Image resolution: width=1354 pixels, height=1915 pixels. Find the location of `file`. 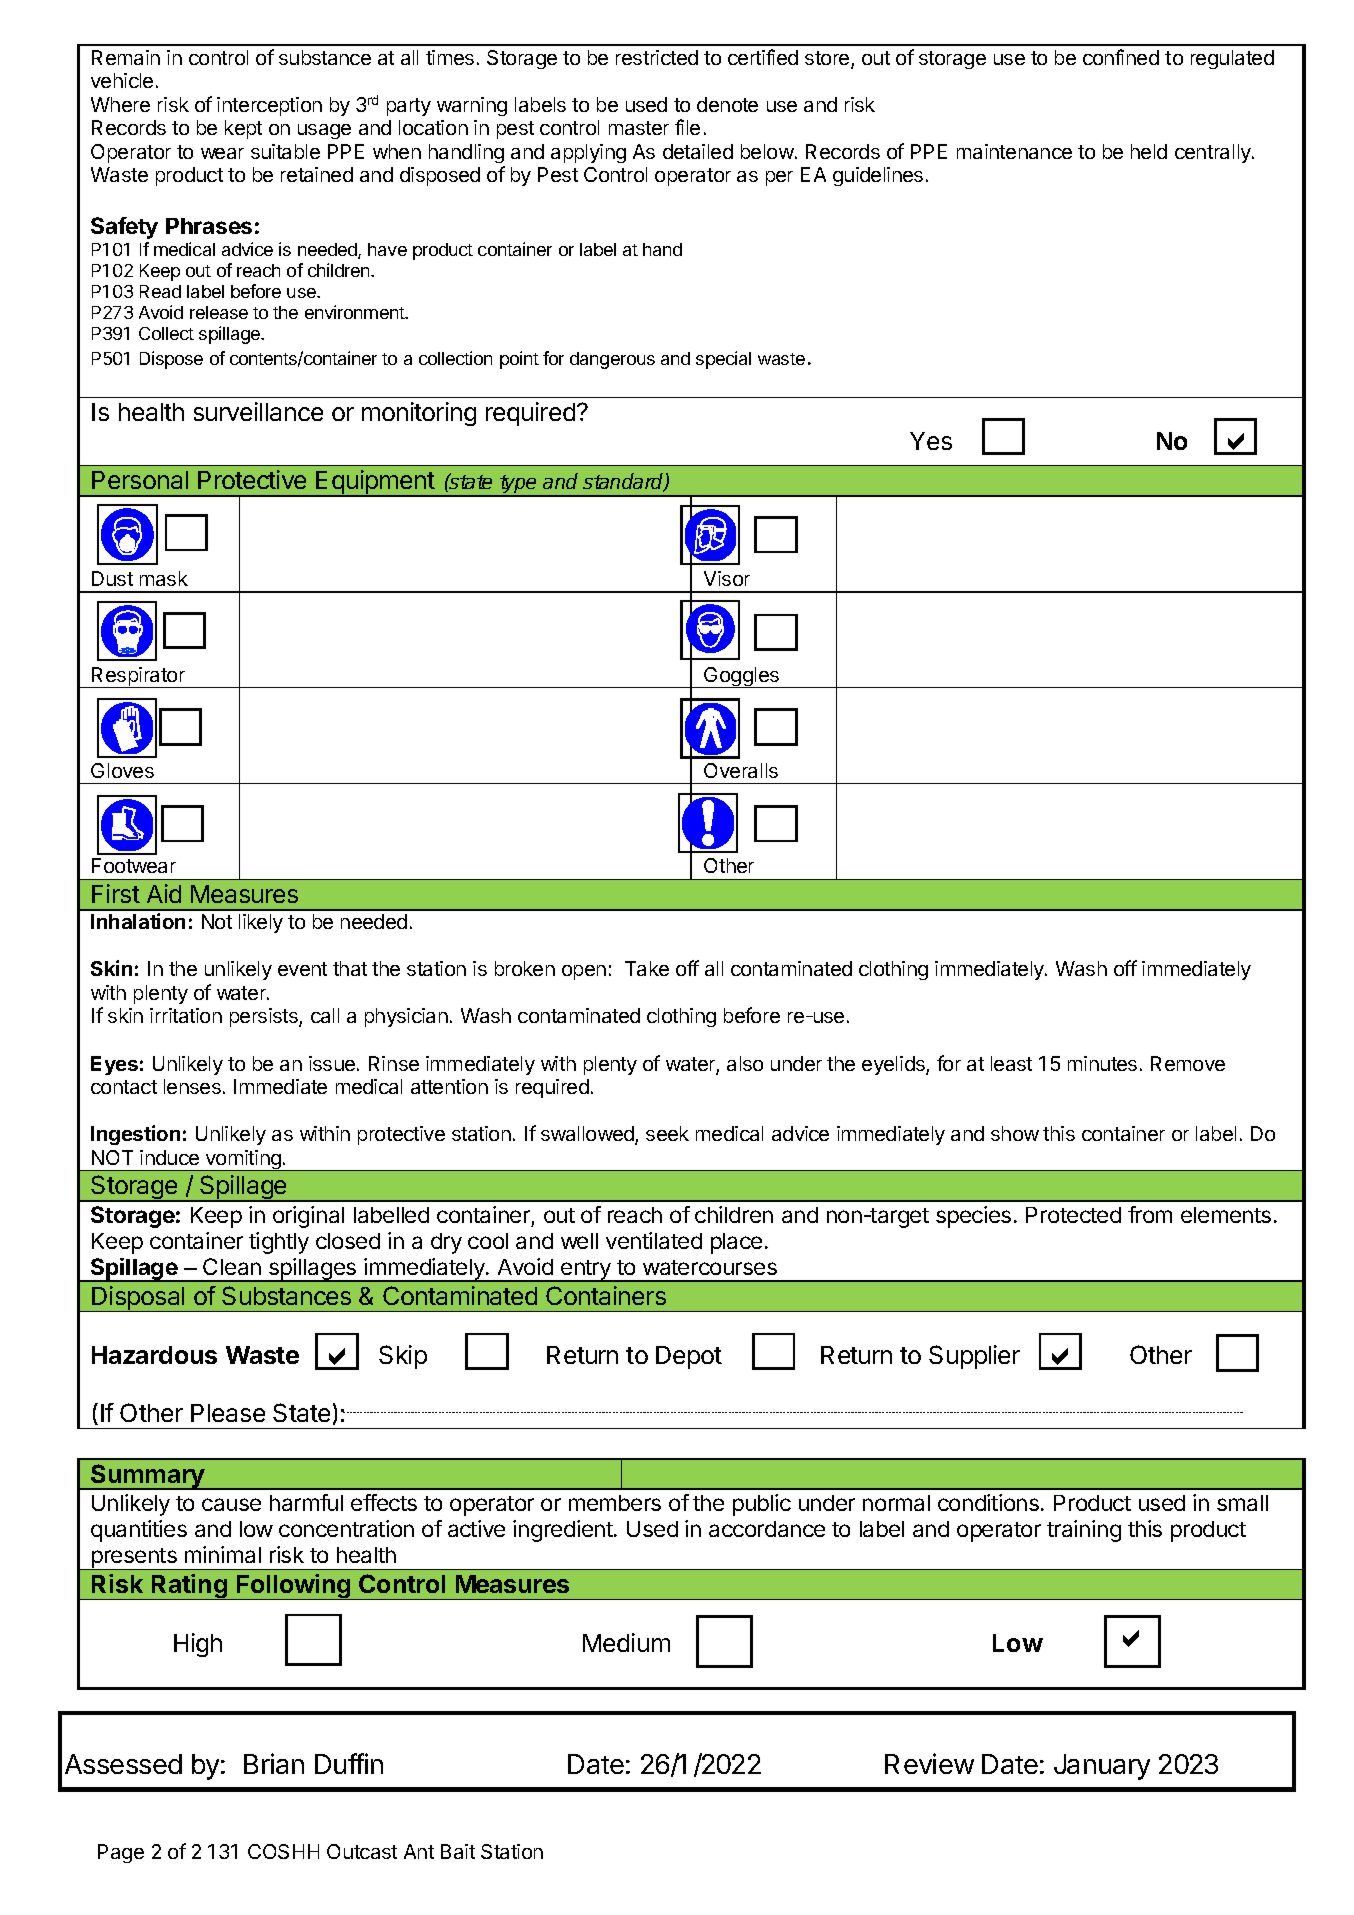

file is located at coordinates (687, 127).
